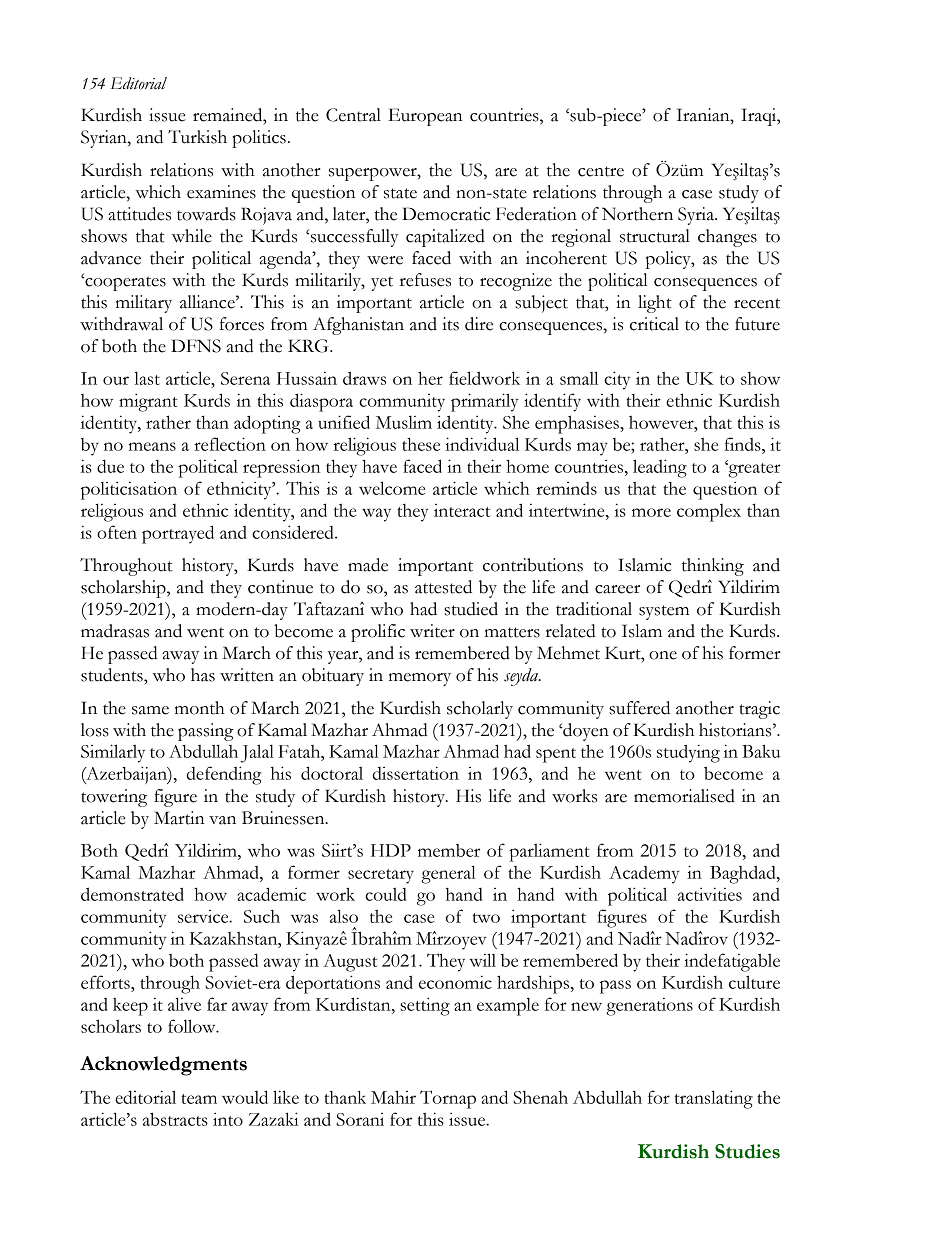 This screenshot has height=1240, width=952. I want to click on dissertation, so click(416, 773).
